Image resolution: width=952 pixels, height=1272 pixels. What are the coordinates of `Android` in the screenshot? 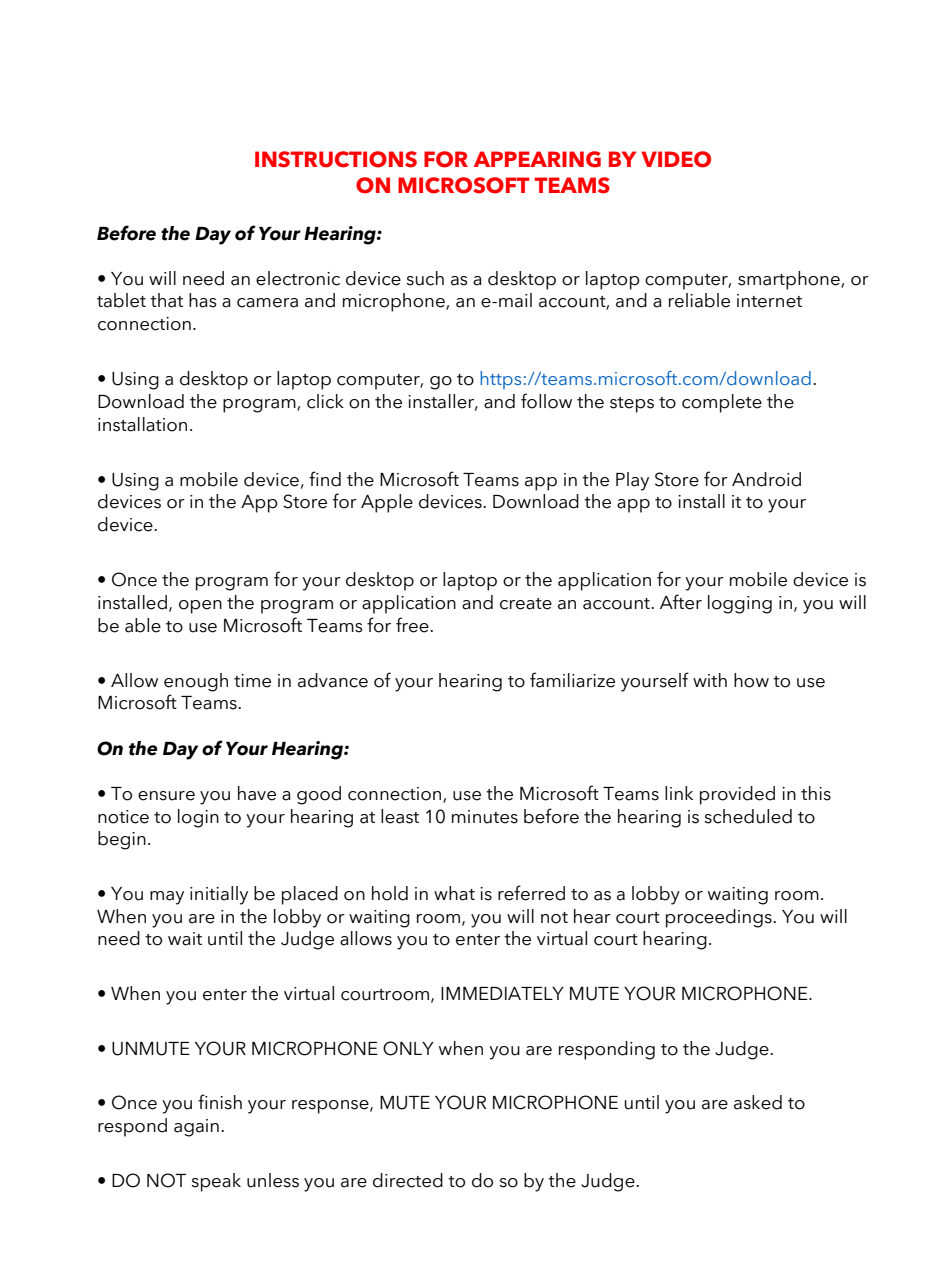 It's located at (766, 479).
